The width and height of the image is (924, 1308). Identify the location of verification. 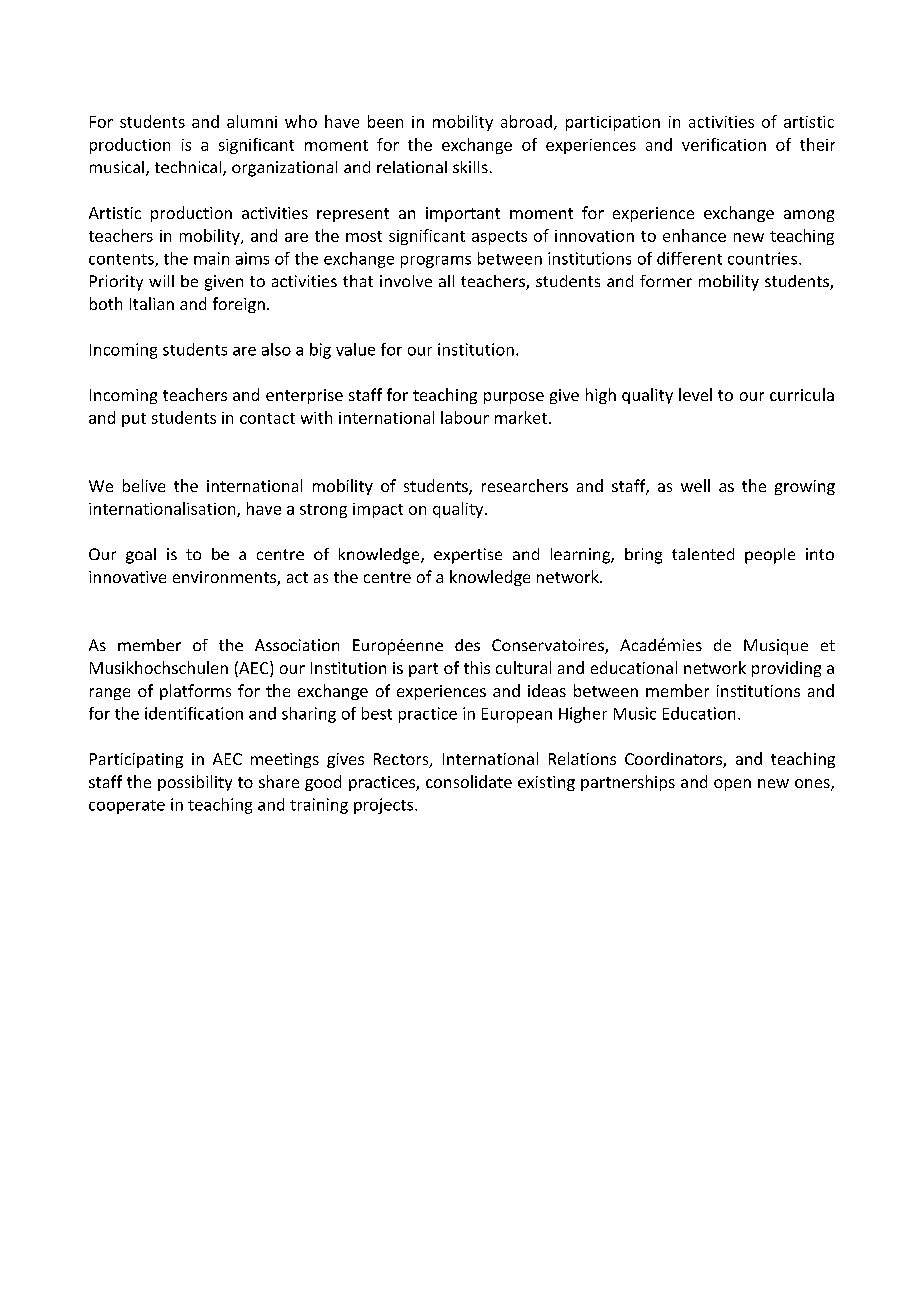
(724, 144).
